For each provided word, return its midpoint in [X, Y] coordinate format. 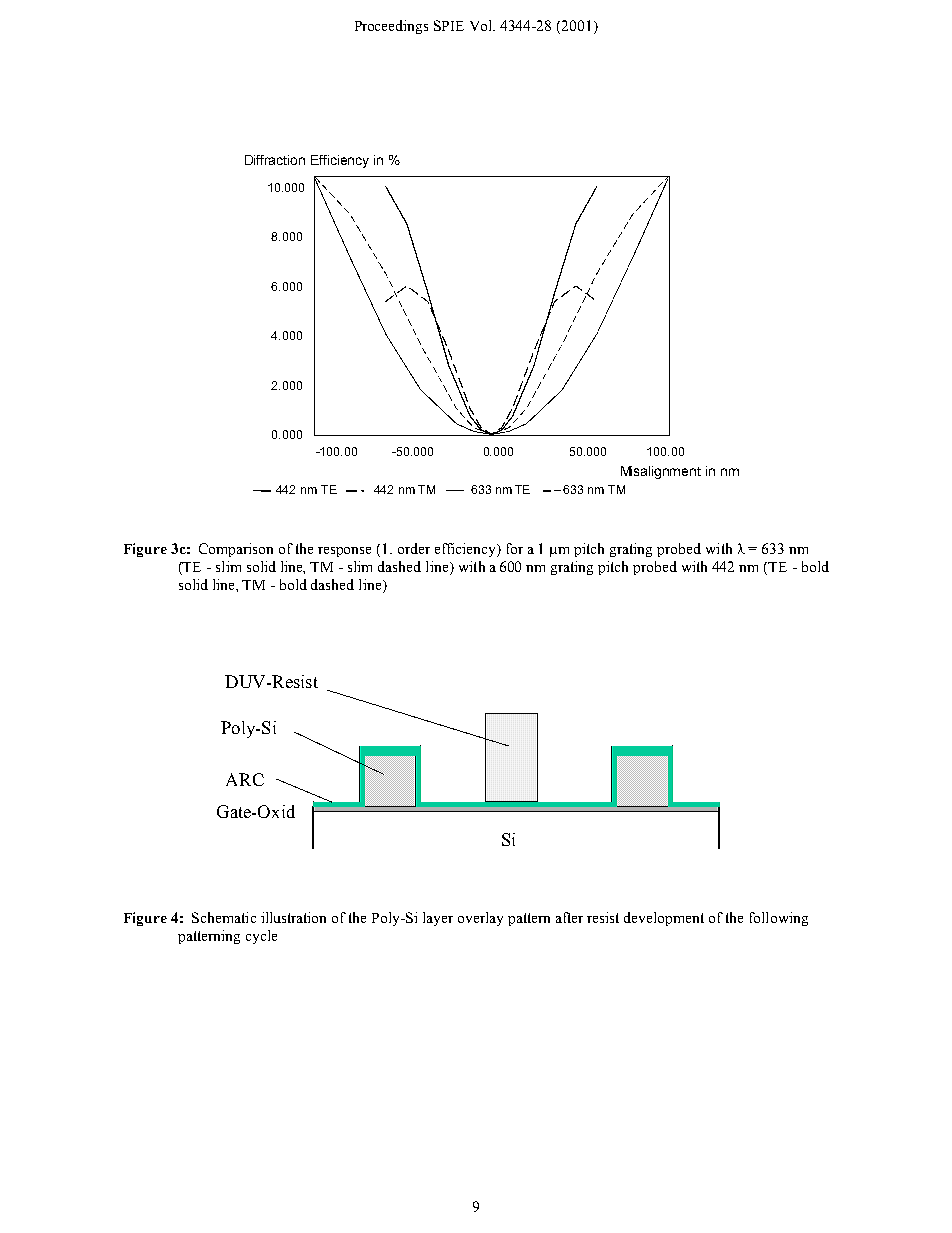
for [515, 548]
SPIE [449, 25]
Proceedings [391, 27]
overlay [480, 919]
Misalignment [661, 472]
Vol [482, 25]
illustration [293, 917]
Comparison [236, 550]
